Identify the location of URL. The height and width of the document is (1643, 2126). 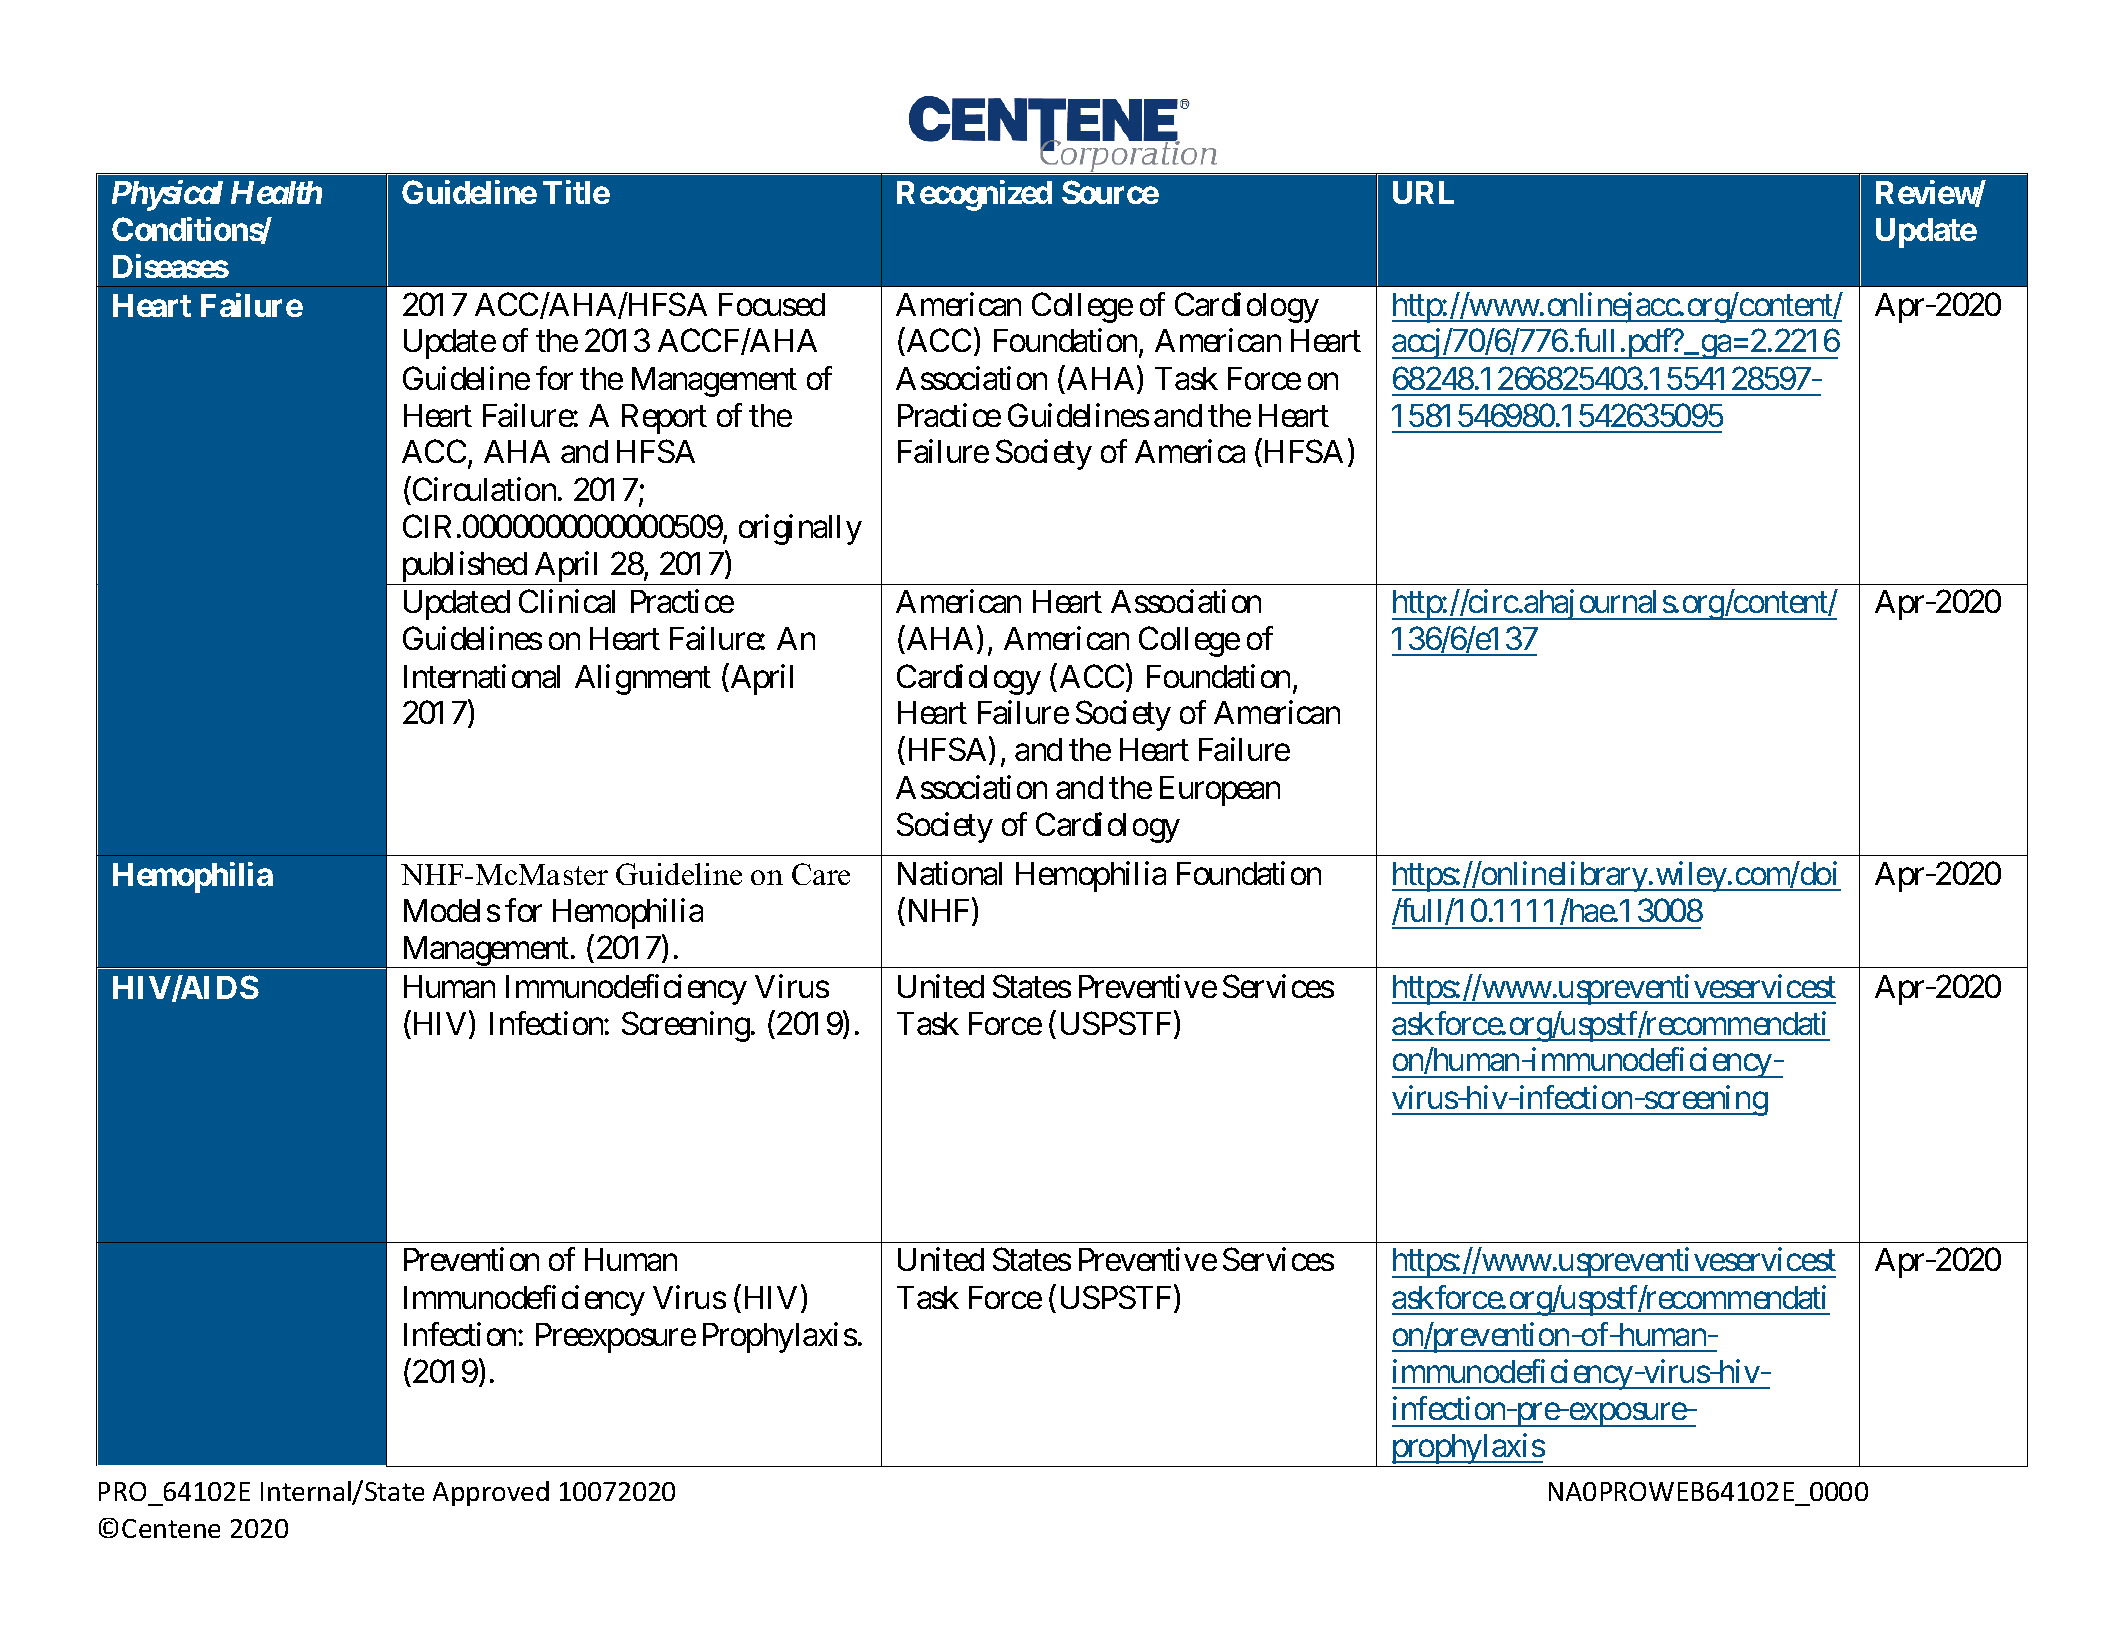
(1423, 192).
